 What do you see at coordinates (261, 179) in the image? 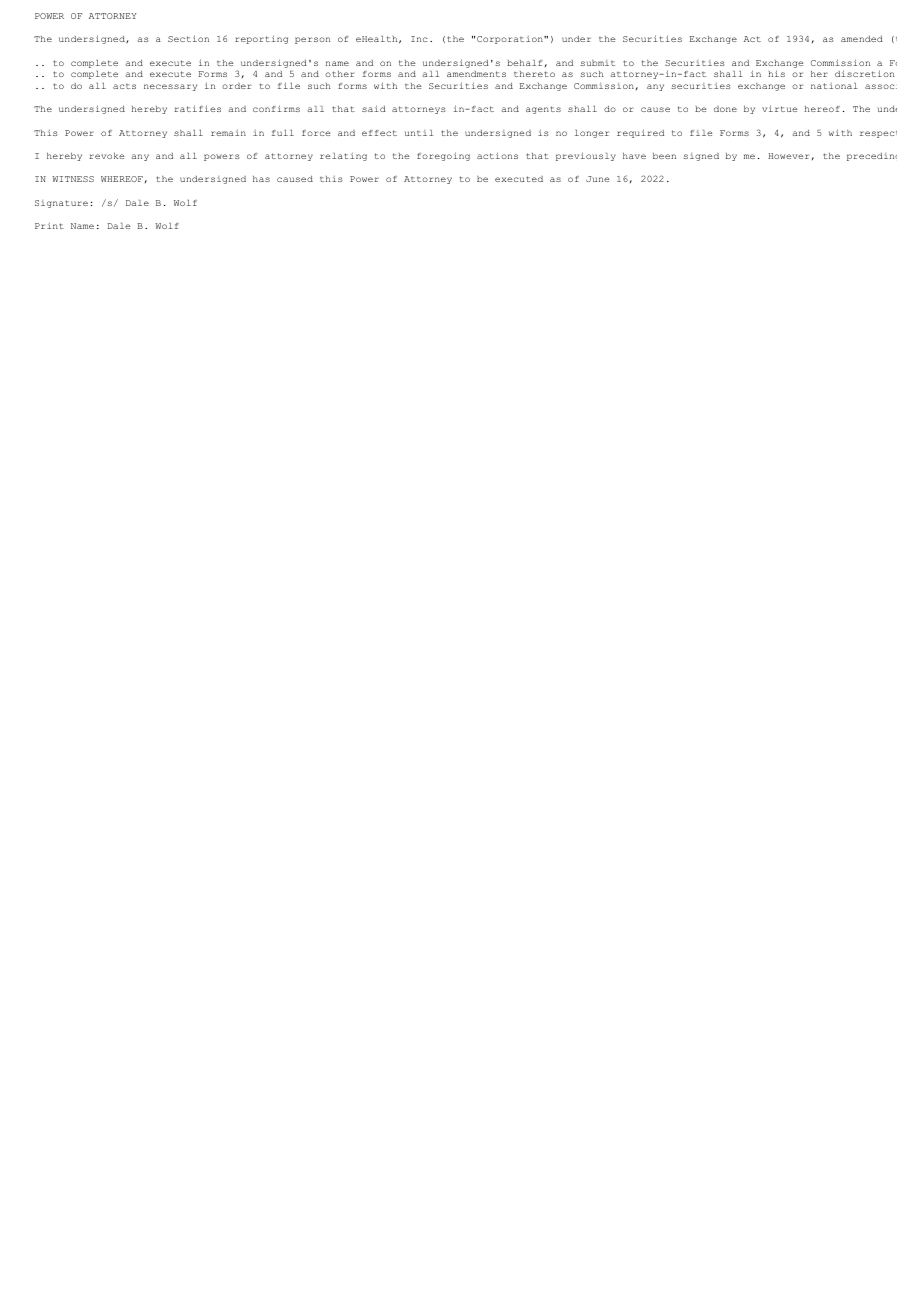
I see `has` at bounding box center [261, 179].
